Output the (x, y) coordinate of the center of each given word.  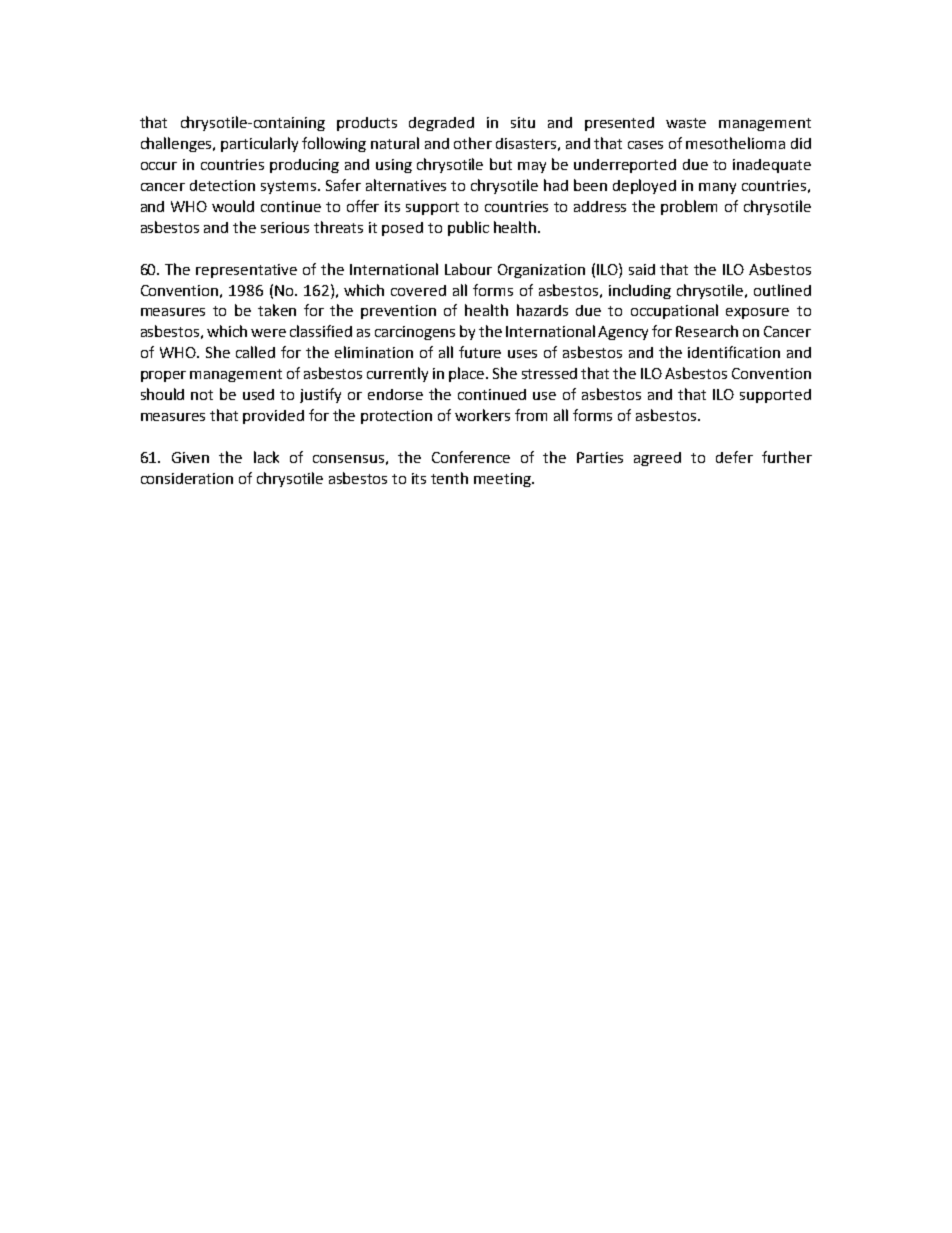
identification (734, 352)
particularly (259, 144)
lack (266, 457)
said (642, 269)
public (468, 228)
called (255, 352)
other (473, 143)
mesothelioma (735, 143)
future (480, 352)
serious (285, 227)
